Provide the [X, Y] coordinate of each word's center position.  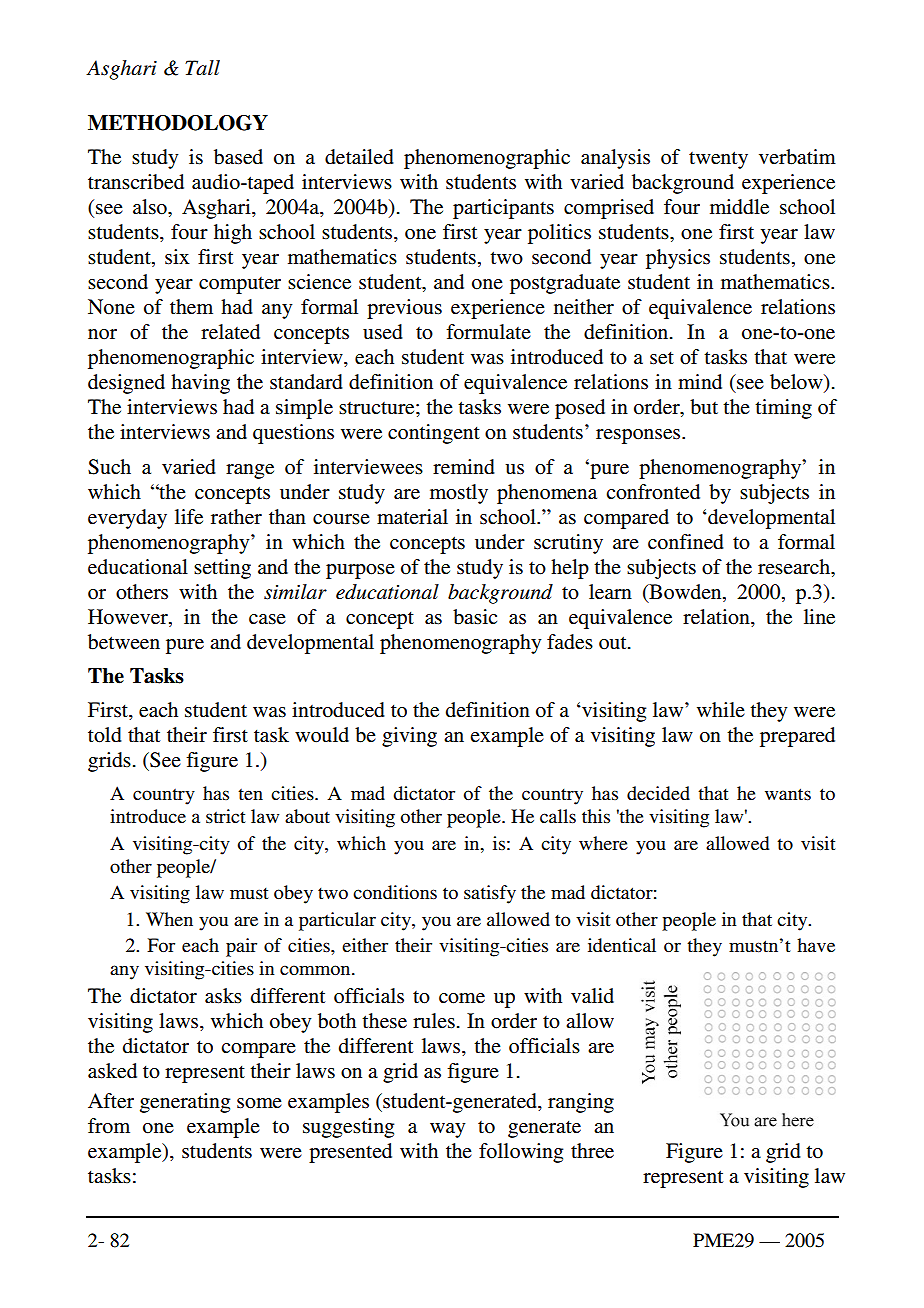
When [169, 919]
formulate [488, 332]
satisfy [490, 894]
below [797, 383]
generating [185, 1103]
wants [788, 794]
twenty [718, 160]
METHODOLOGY [178, 123]
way [447, 1130]
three [592, 1151]
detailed [359, 157]
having [200, 384]
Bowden [685, 593]
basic [475, 617]
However [129, 617]
